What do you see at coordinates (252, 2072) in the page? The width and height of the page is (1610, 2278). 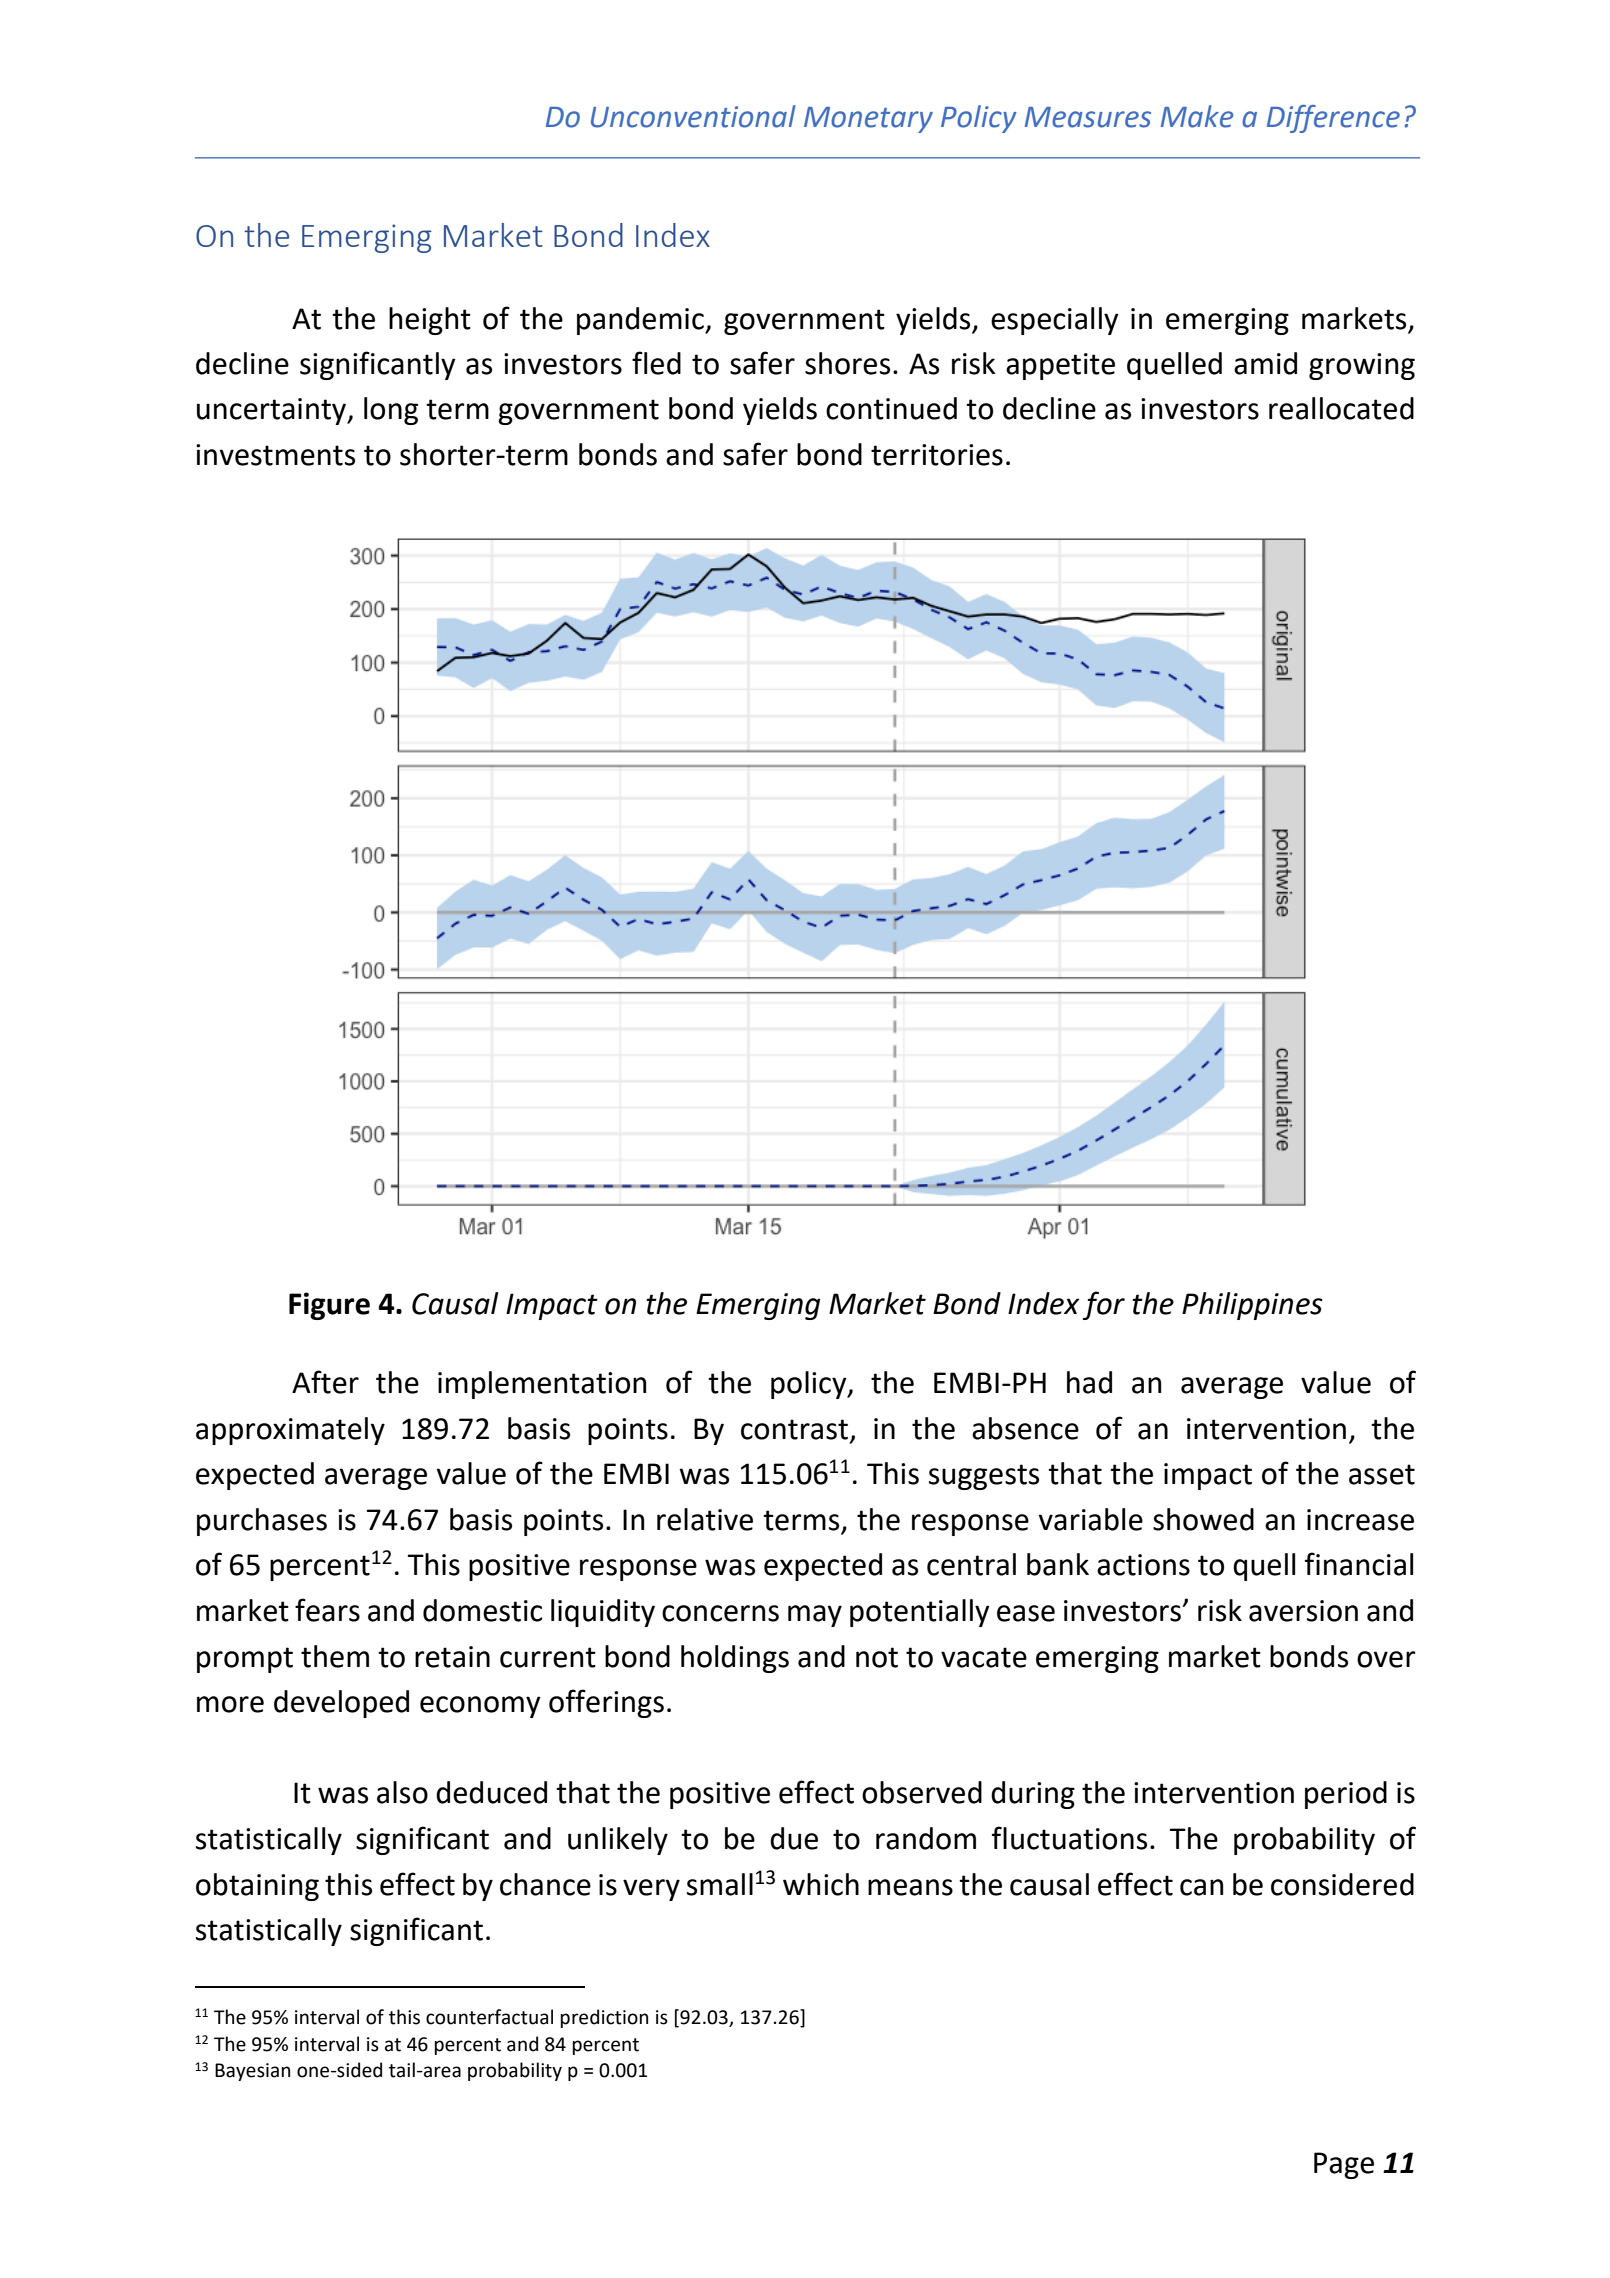 I see `Bayesian` at bounding box center [252, 2072].
